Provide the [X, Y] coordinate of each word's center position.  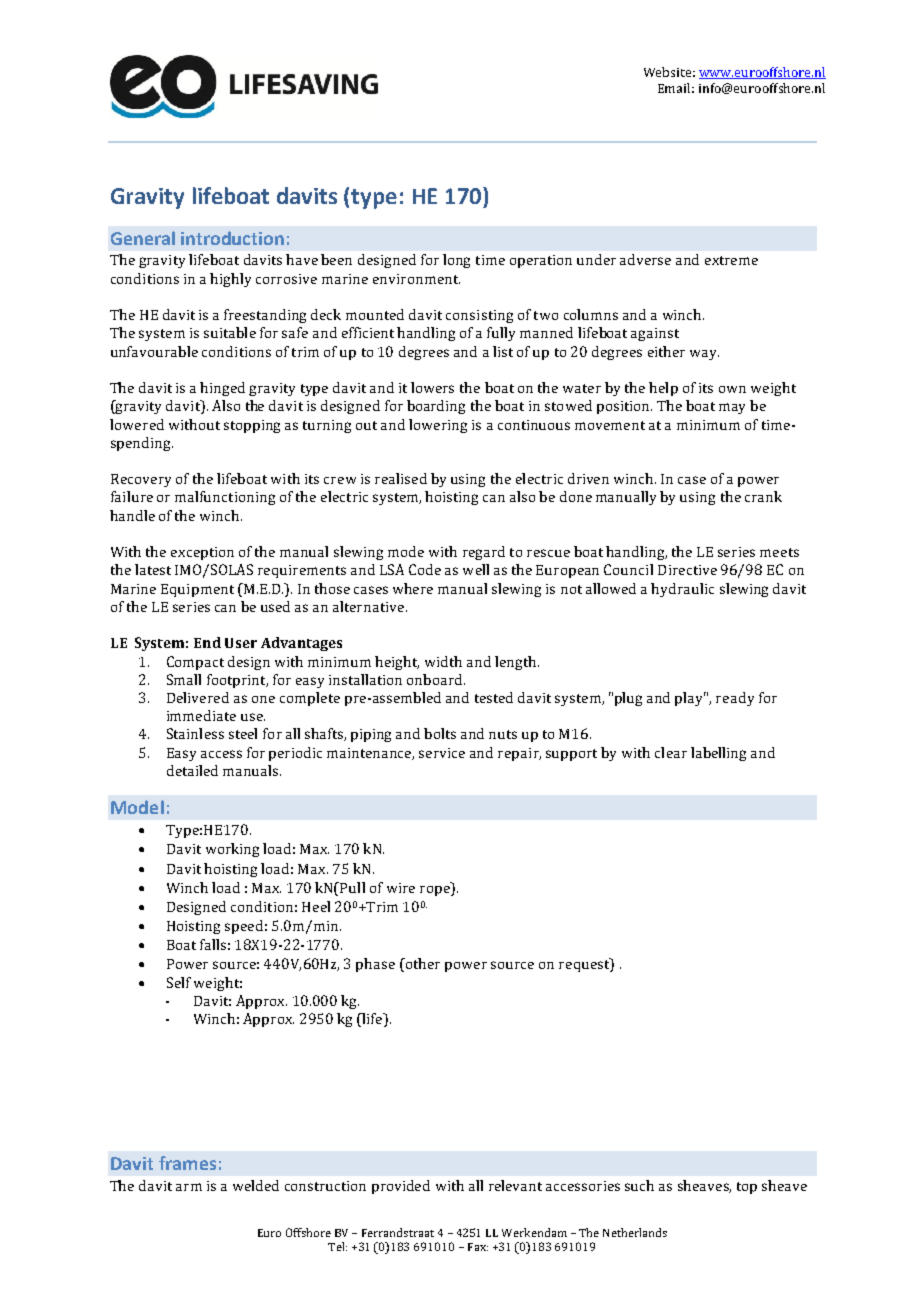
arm [189, 1187]
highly [230, 280]
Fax [478, 1247]
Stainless [195, 733]
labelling [718, 754]
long [456, 261]
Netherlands [635, 1232]
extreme [731, 260]
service [442, 753]
